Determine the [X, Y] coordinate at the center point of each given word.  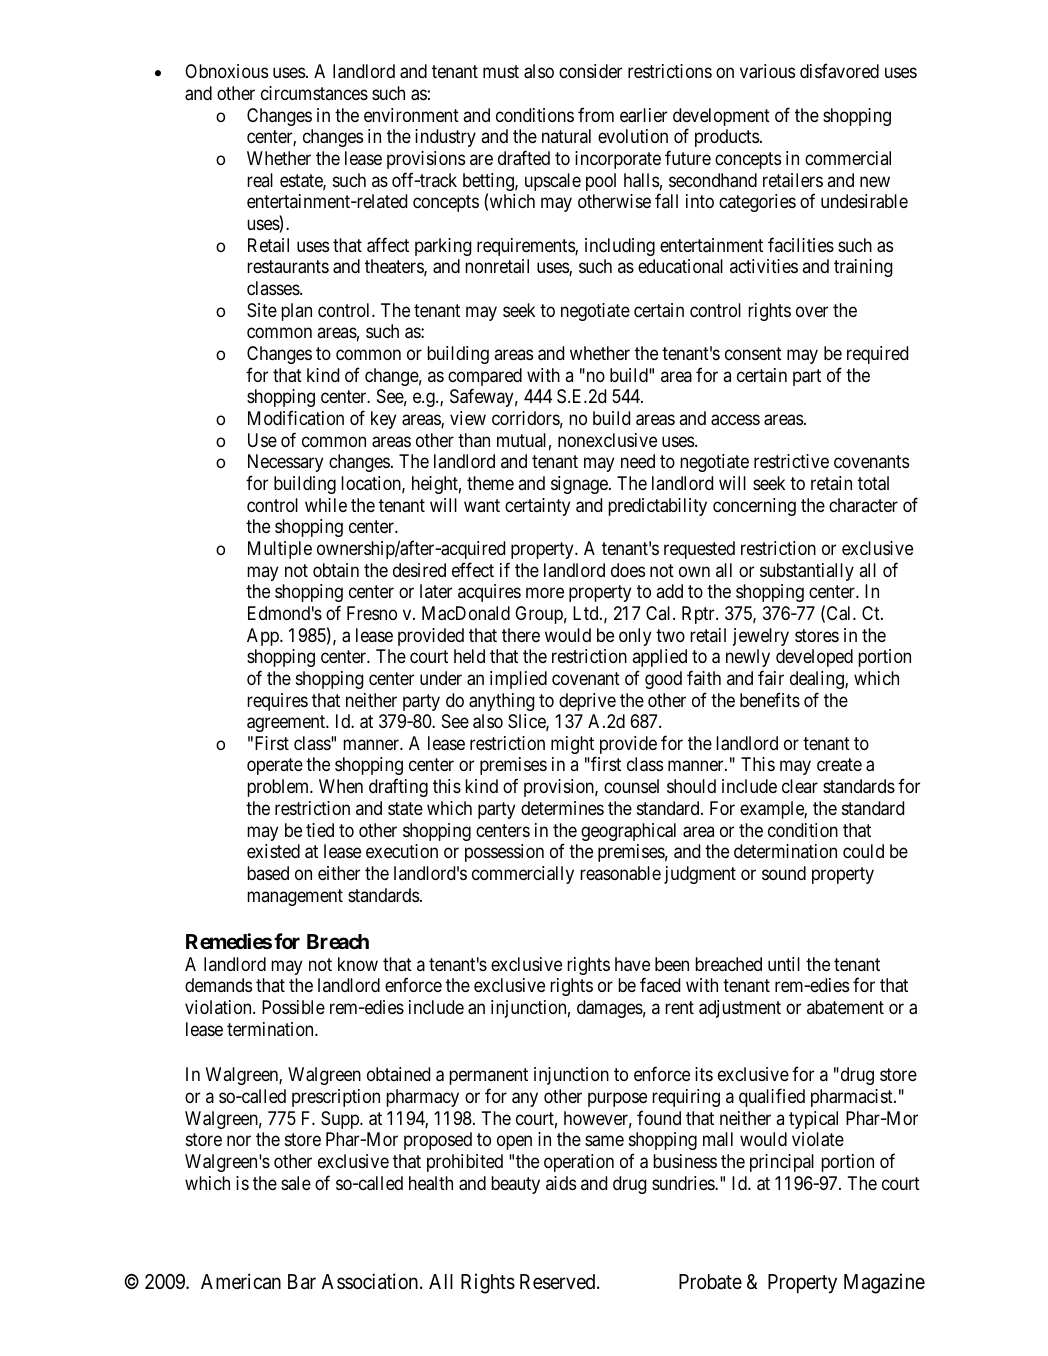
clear [800, 786]
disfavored [839, 71]
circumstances [314, 93]
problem [279, 788]
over [812, 311]
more [545, 593]
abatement [845, 1007]
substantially [807, 572]
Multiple [280, 550]
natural [566, 136]
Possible [293, 1007]
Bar [302, 1282]
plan [296, 312]
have [632, 964]
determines [562, 808]
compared [485, 378]
